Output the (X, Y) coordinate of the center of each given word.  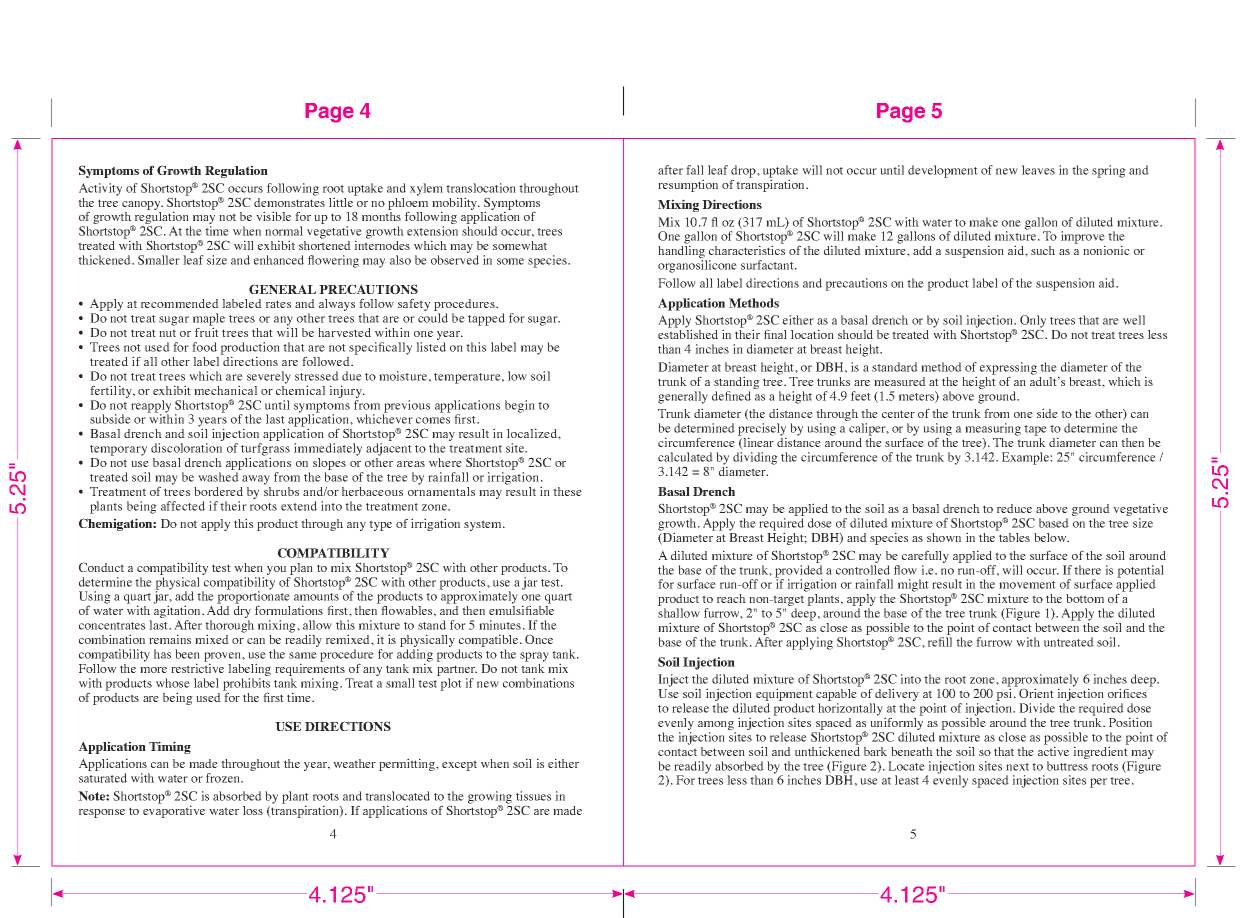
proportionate (253, 597)
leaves (1038, 170)
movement (1027, 585)
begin (520, 406)
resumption (688, 185)
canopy (142, 205)
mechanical (225, 390)
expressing (1008, 369)
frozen (224, 778)
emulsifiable (521, 609)
